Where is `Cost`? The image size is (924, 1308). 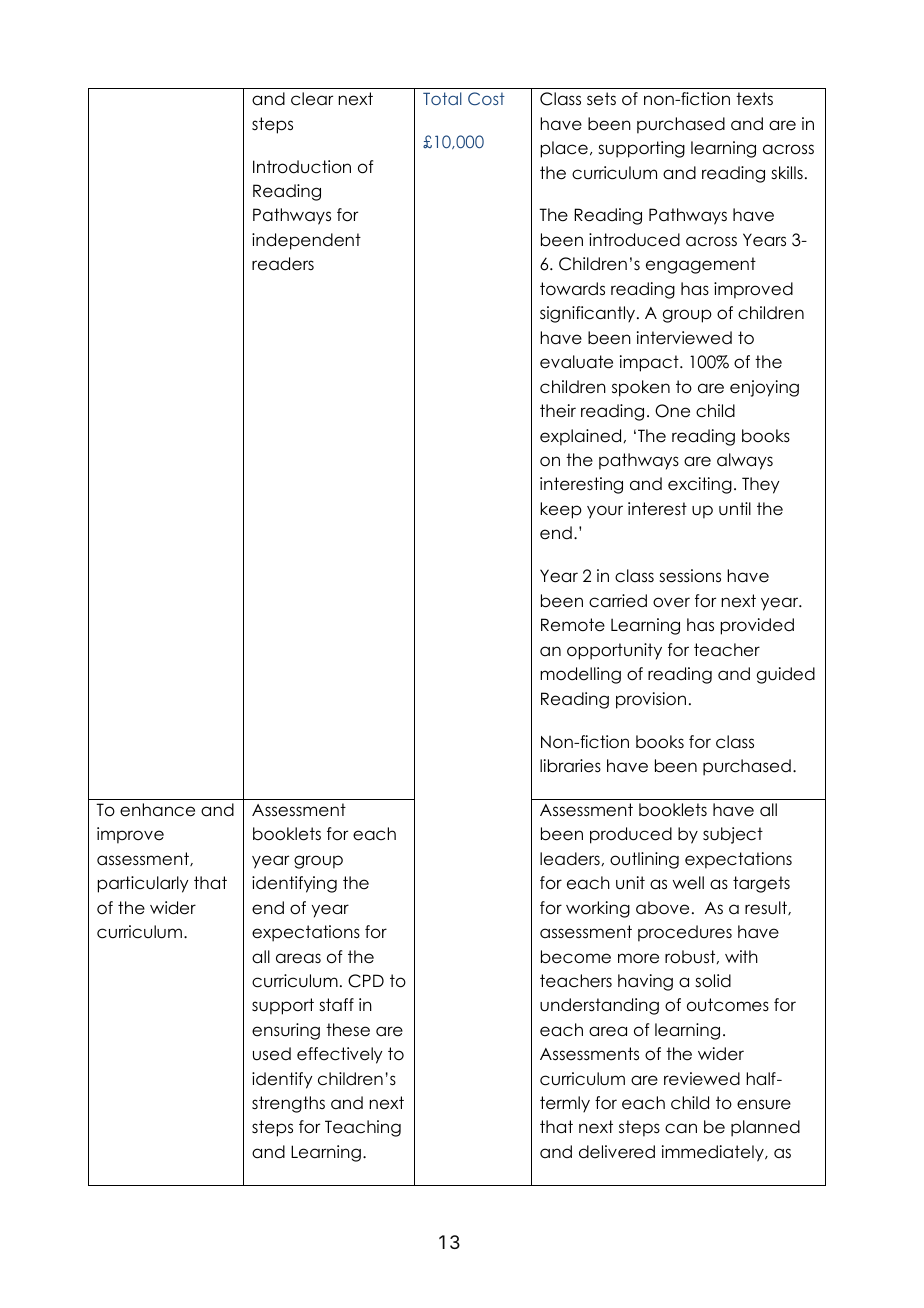 Cost is located at coordinates (486, 99).
